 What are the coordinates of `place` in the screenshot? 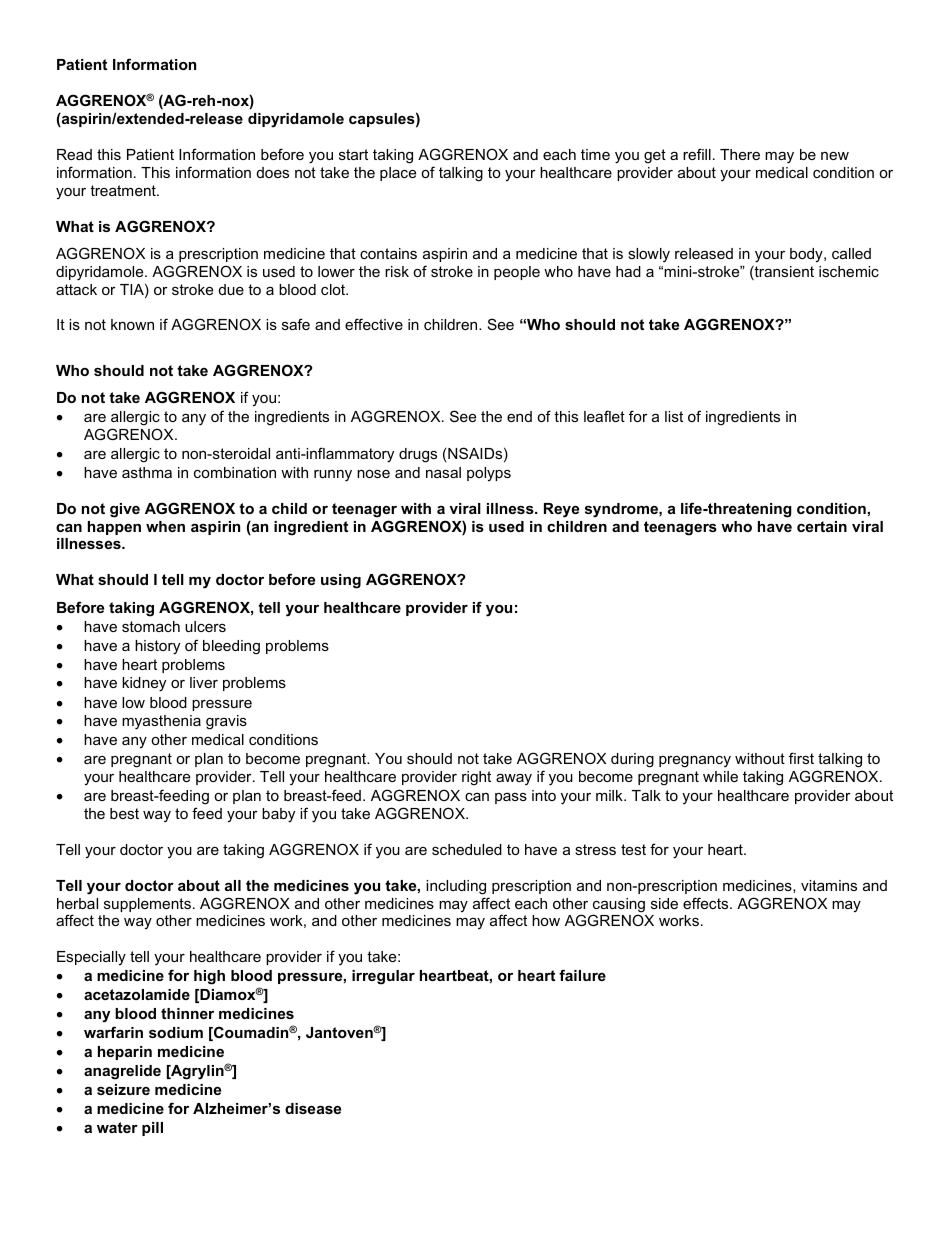 It's located at (398, 174).
